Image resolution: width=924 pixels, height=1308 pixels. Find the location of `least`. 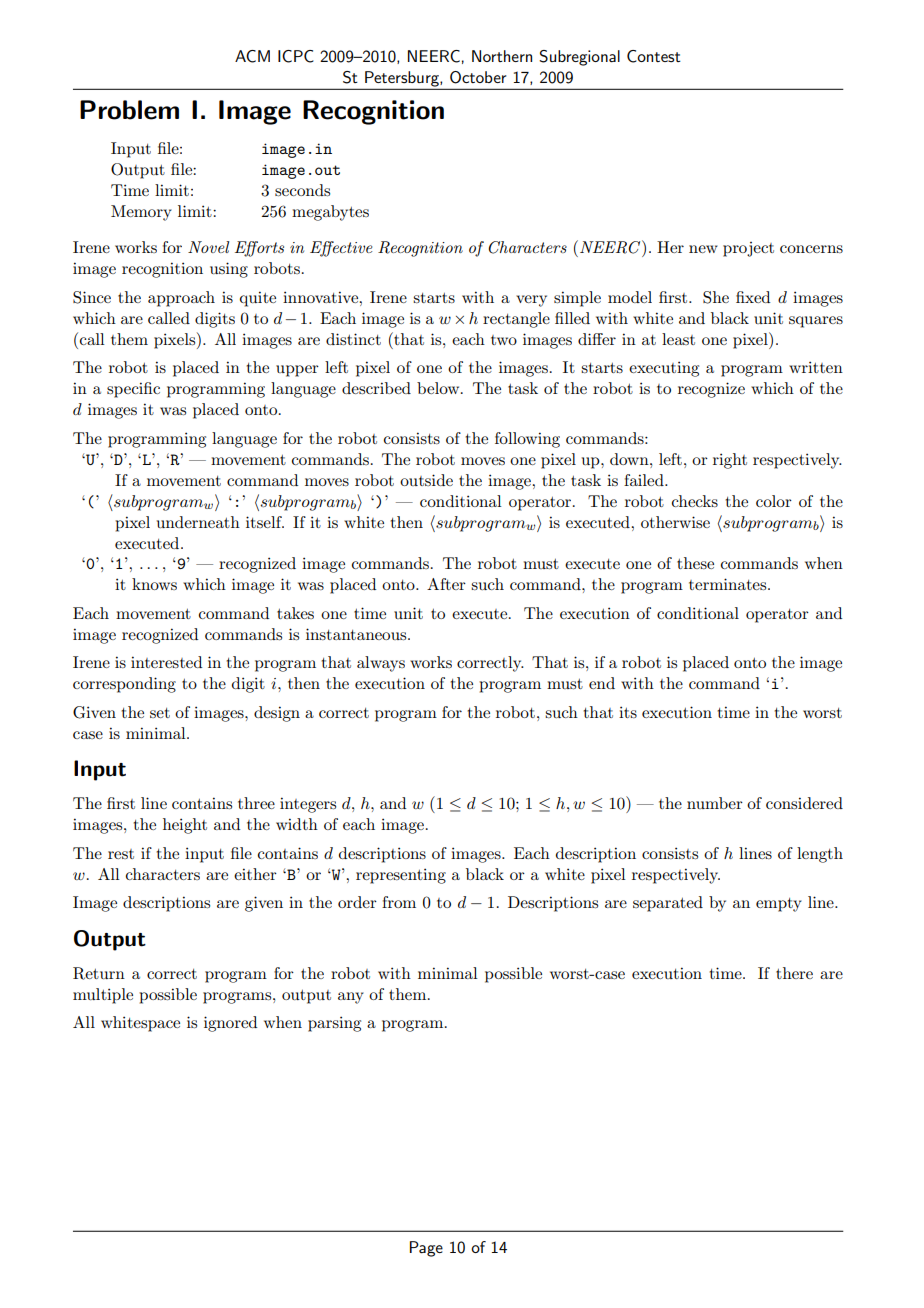

least is located at coordinates (678, 339).
